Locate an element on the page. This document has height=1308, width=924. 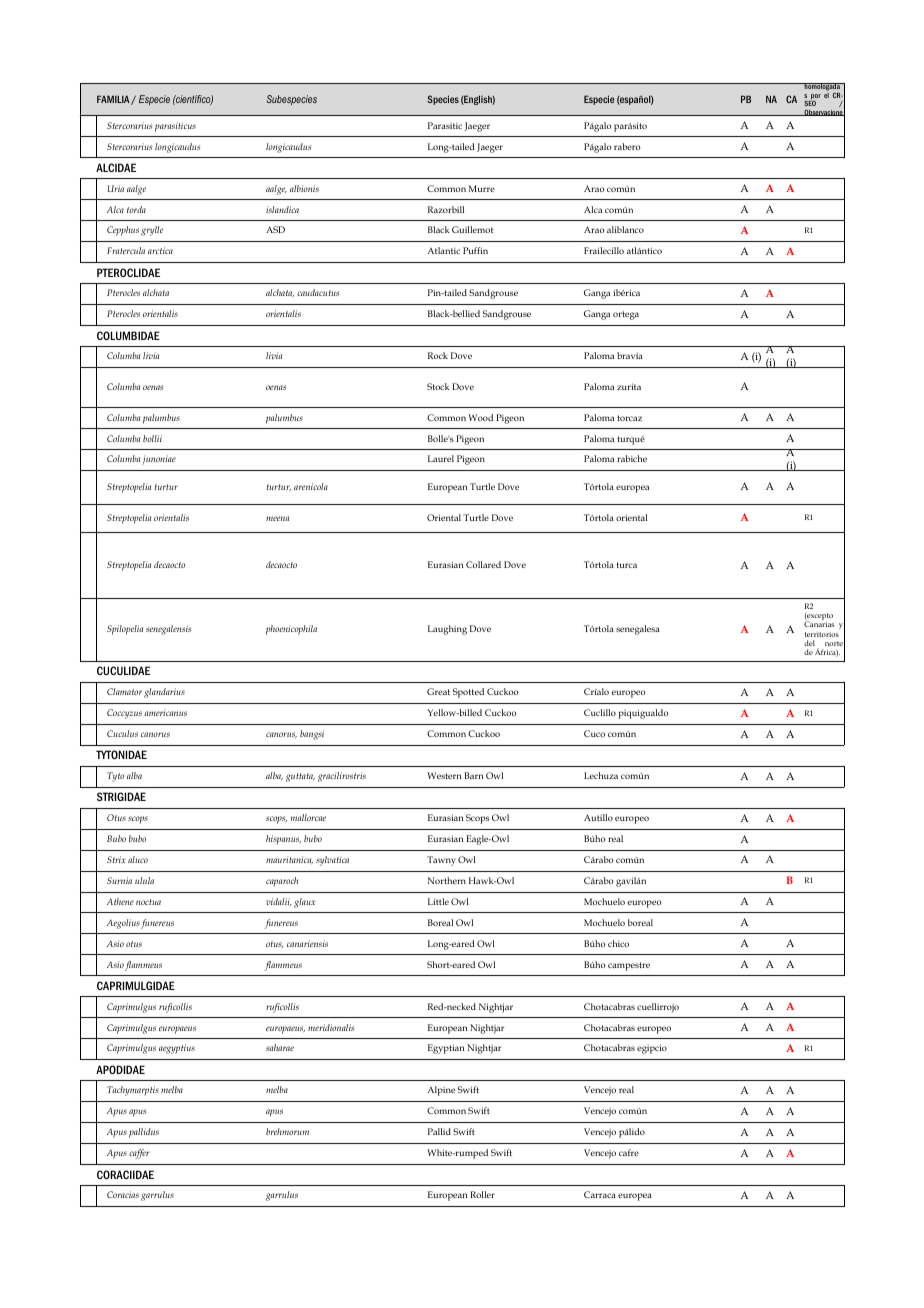
Roller is located at coordinates (482, 1194).
